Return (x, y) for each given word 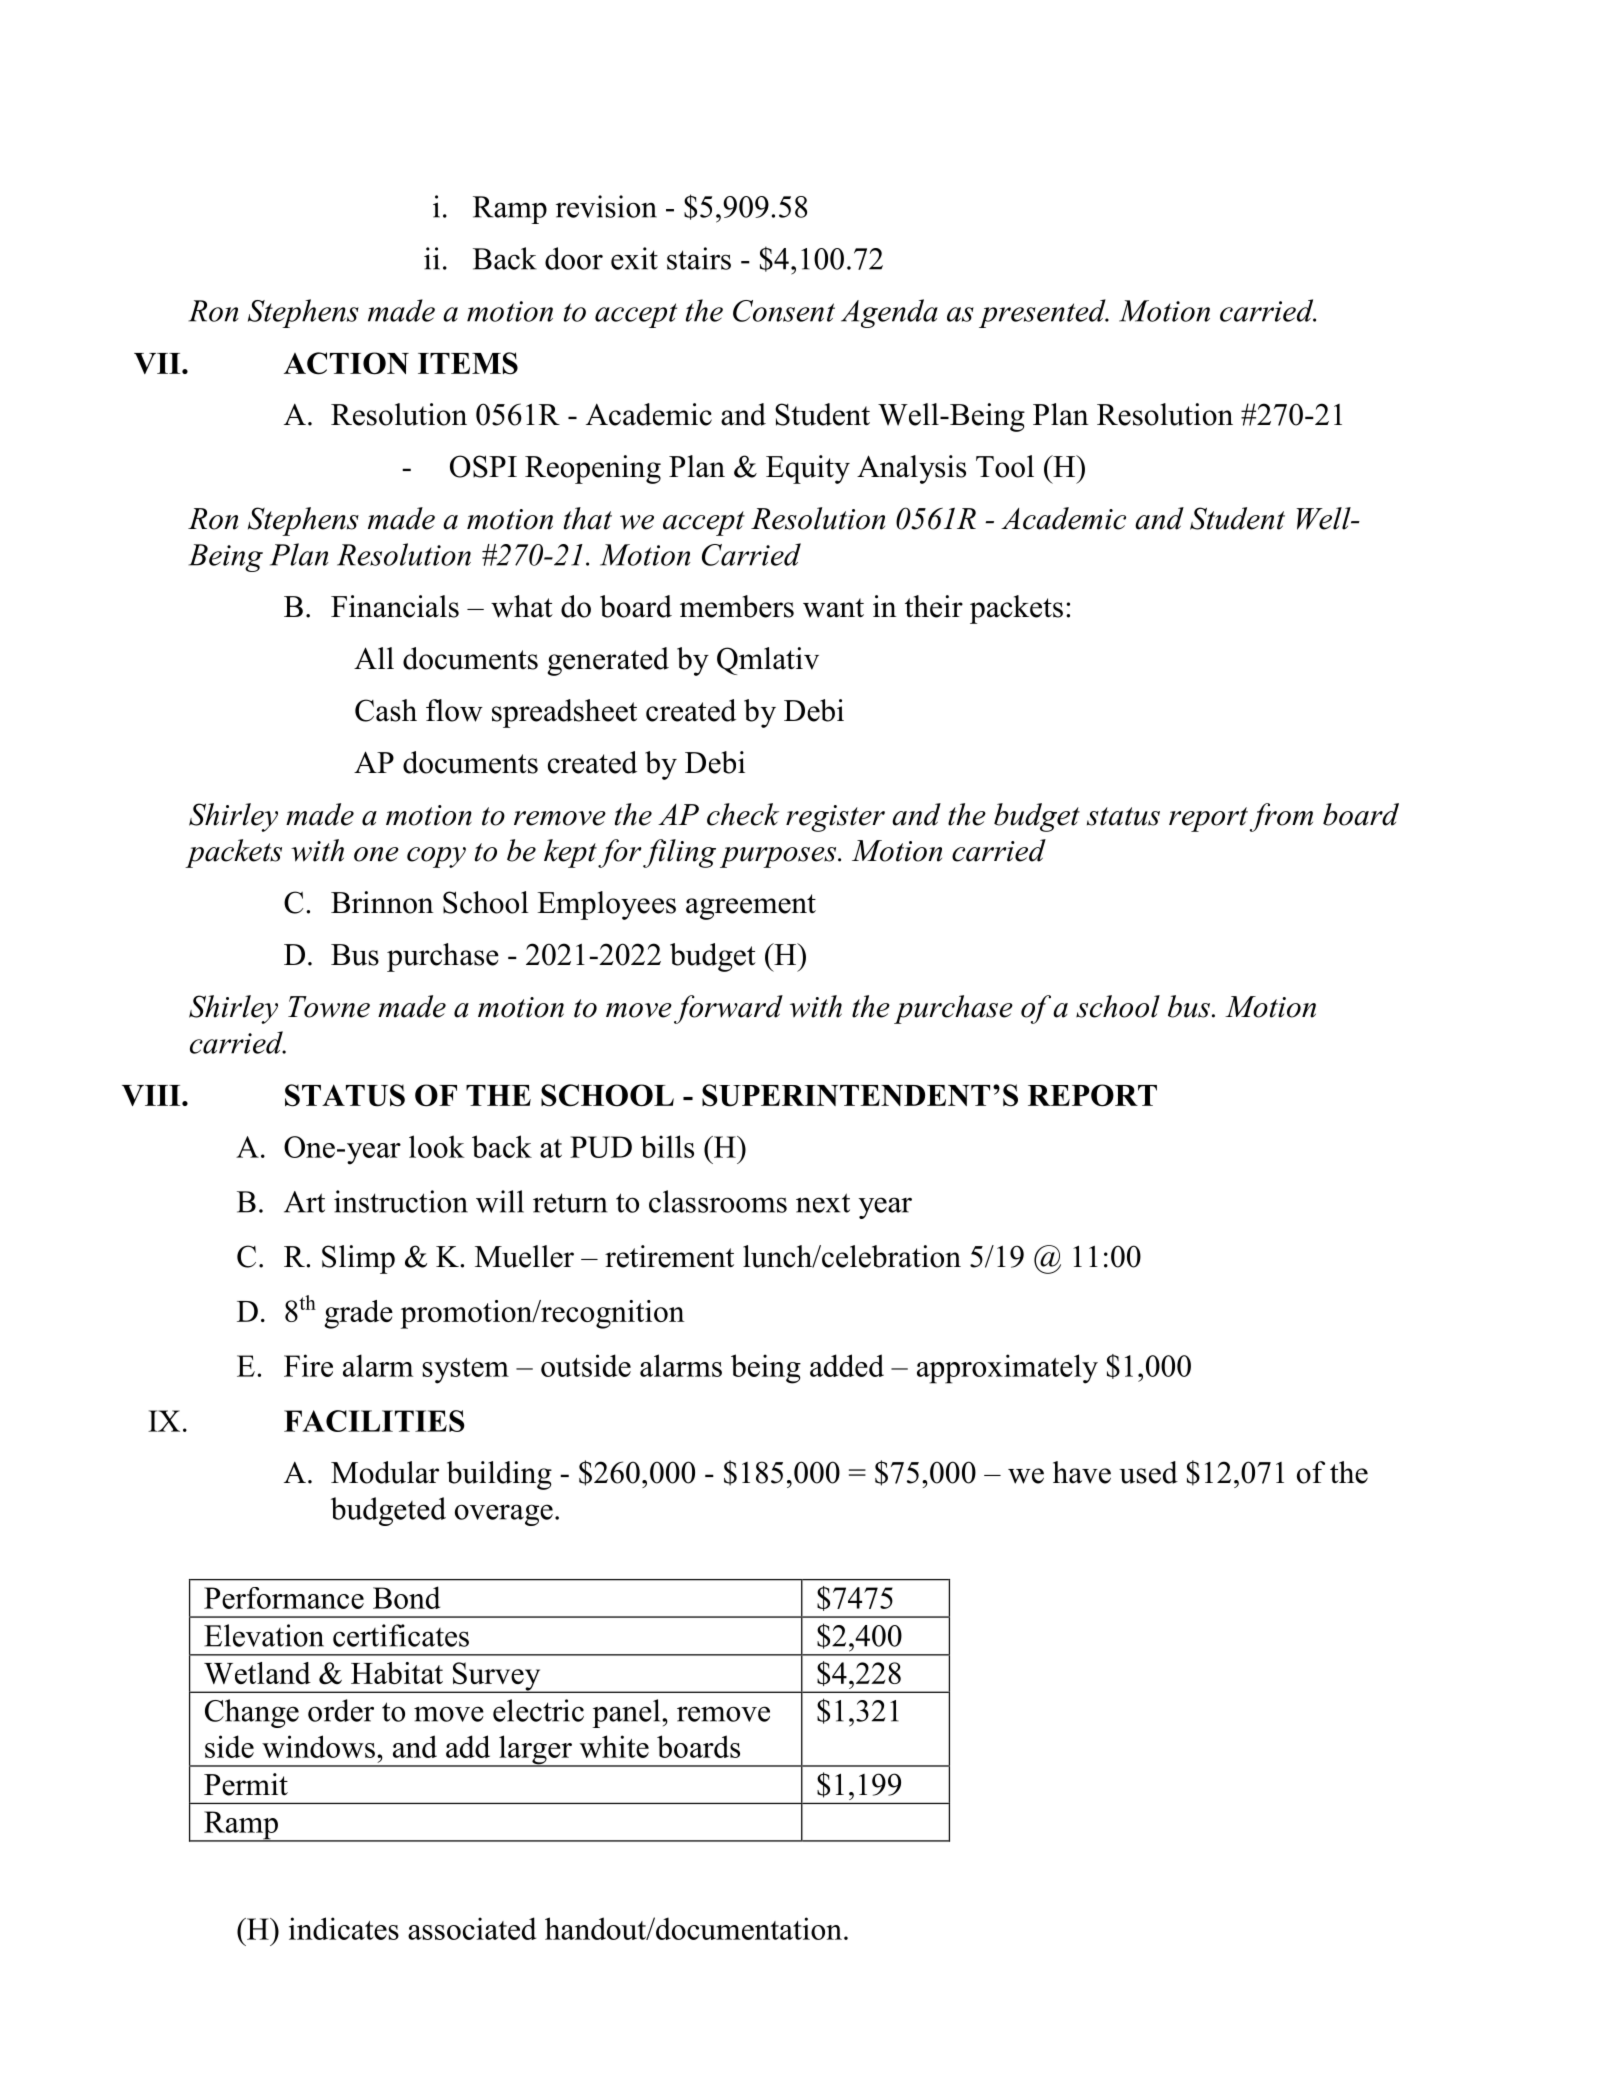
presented (1043, 313)
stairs (699, 258)
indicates (344, 1928)
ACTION (346, 363)
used (1148, 1472)
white (614, 1746)
